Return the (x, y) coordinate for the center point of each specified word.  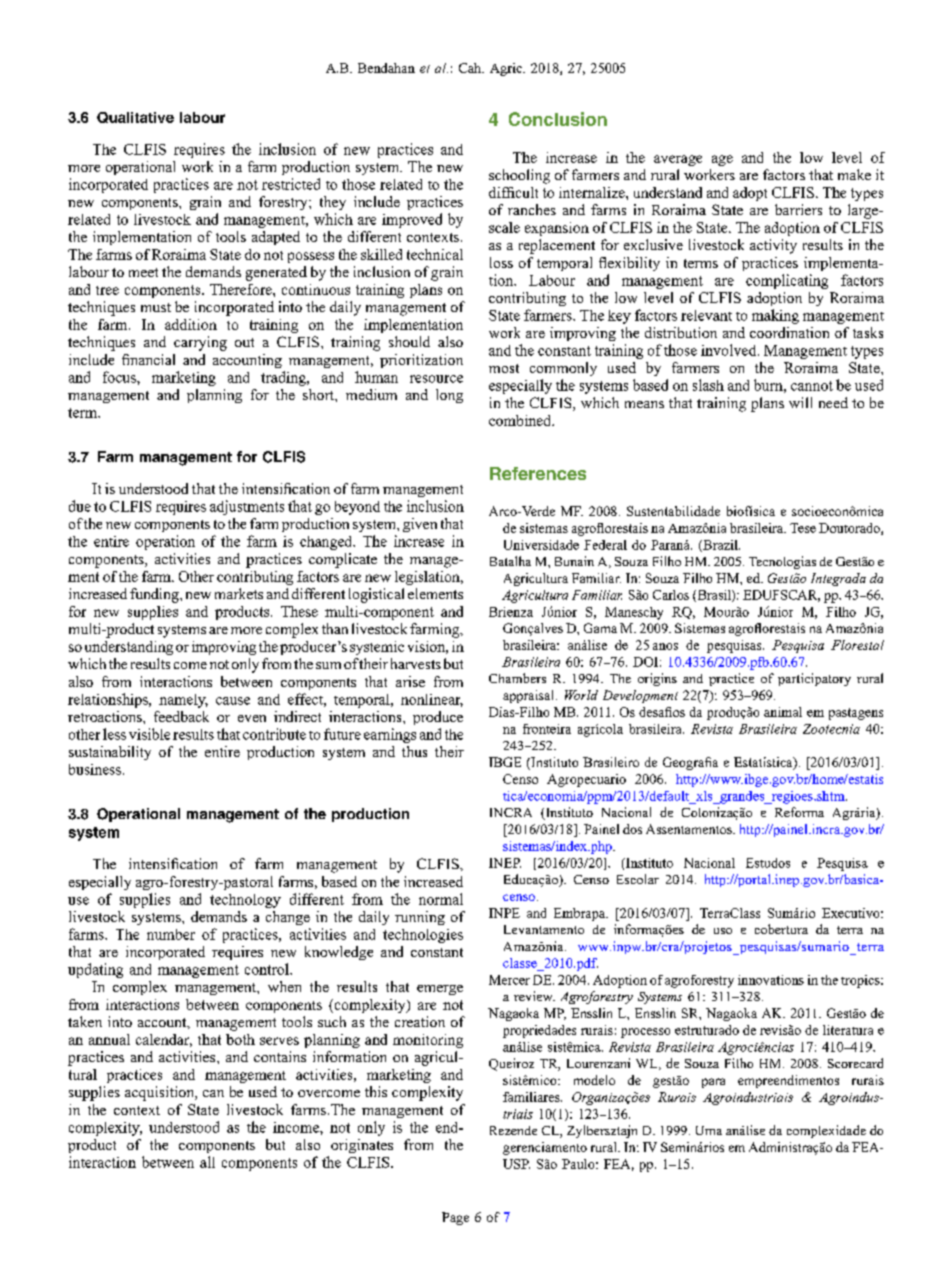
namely (183, 701)
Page (455, 1218)
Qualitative (135, 117)
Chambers (517, 678)
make (854, 174)
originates (362, 1146)
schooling (519, 176)
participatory (814, 679)
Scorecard (855, 1063)
